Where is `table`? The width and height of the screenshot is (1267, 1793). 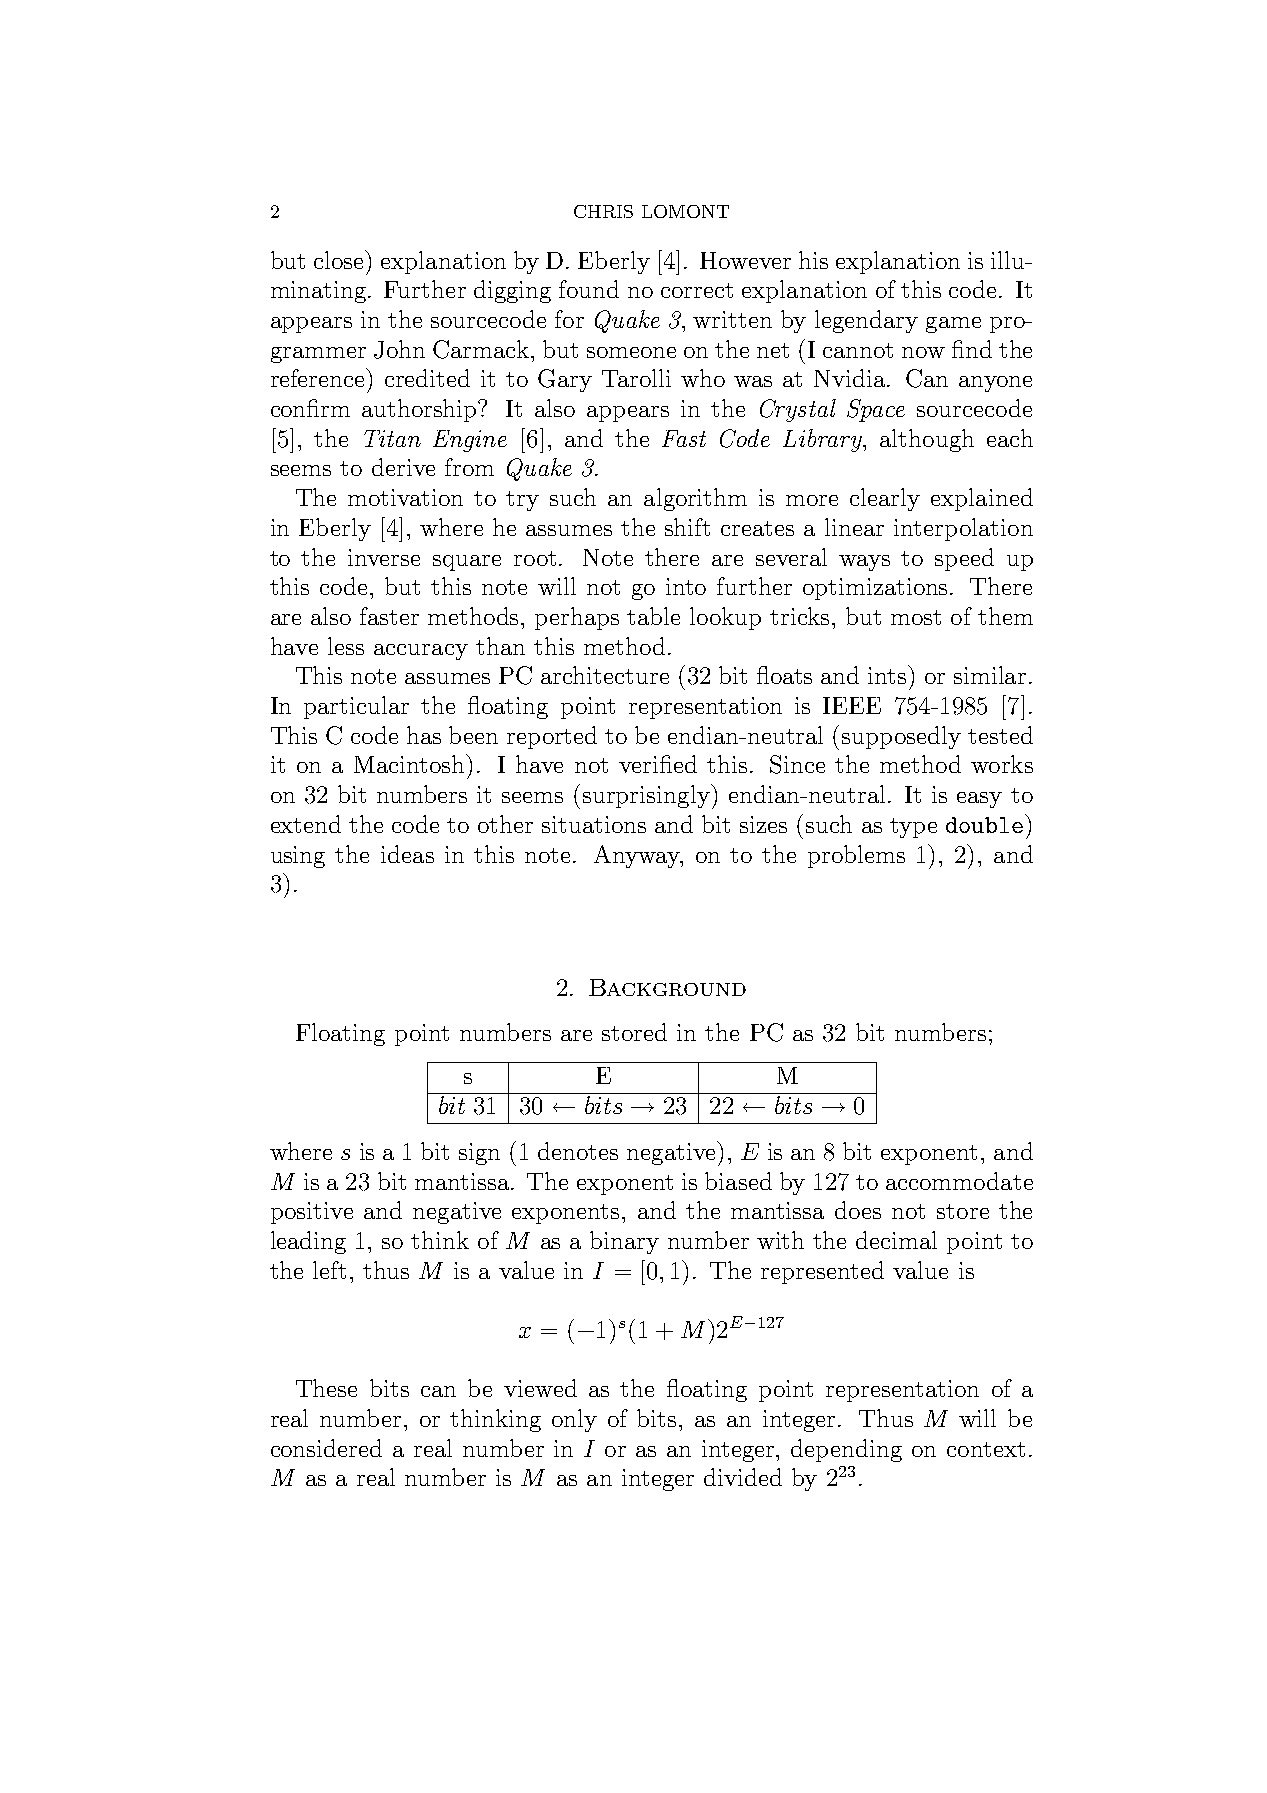 table is located at coordinates (653, 616).
